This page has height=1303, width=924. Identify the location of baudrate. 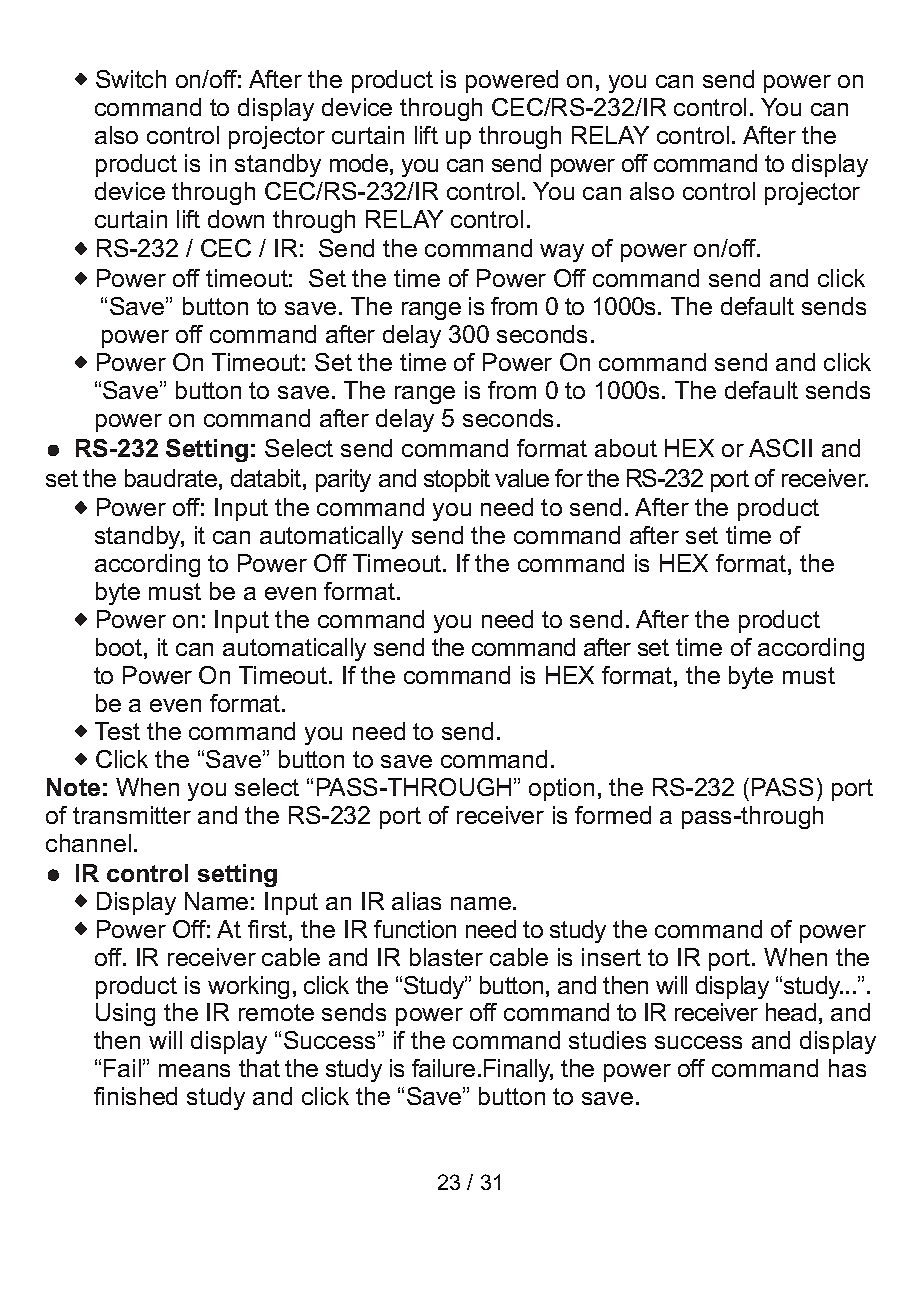
(171, 478).
